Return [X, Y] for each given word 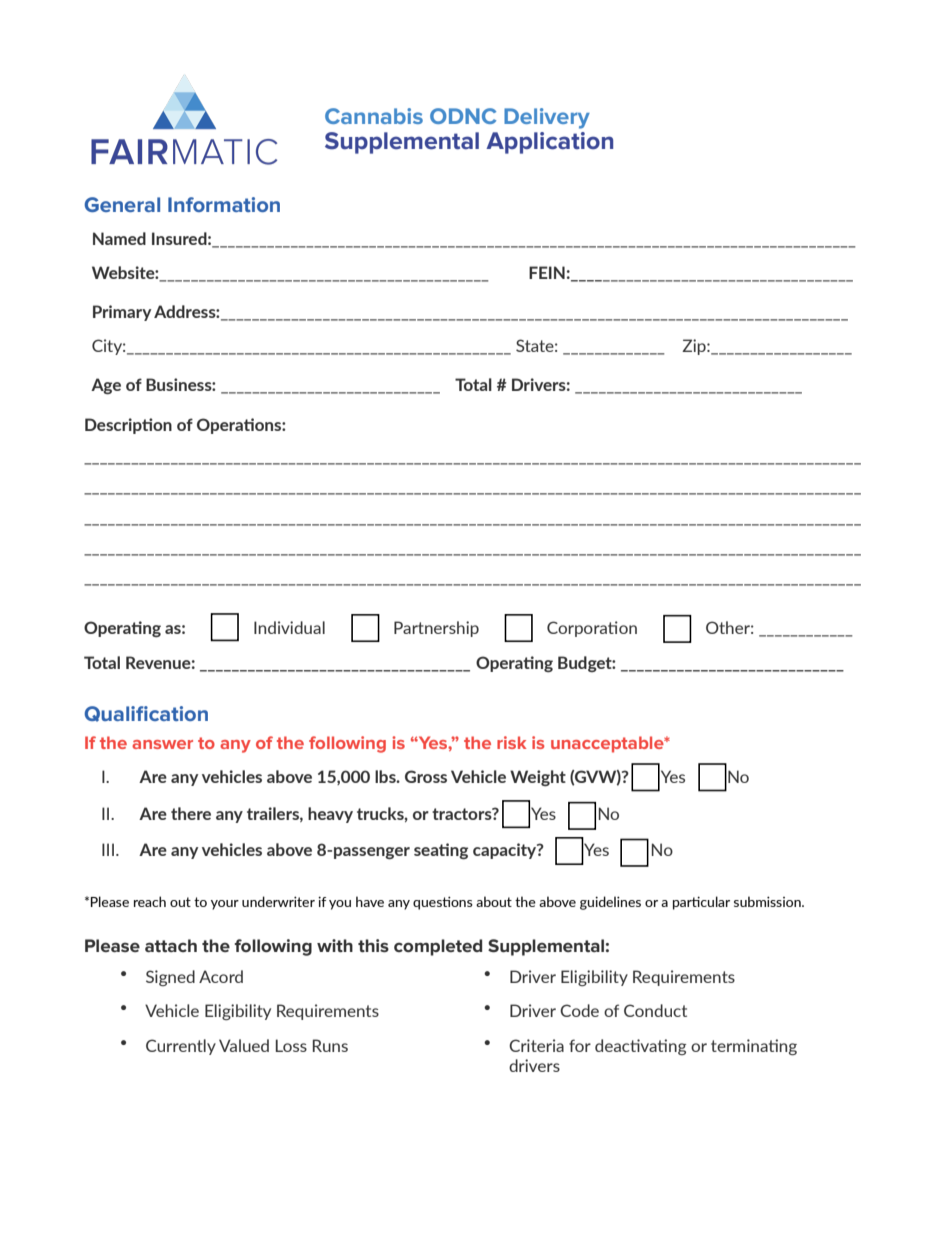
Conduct [655, 1010]
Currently [181, 1047]
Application [549, 143]
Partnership [436, 629]
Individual [289, 627]
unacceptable [608, 744]
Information [224, 204]
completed [438, 947]
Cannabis [374, 116]
